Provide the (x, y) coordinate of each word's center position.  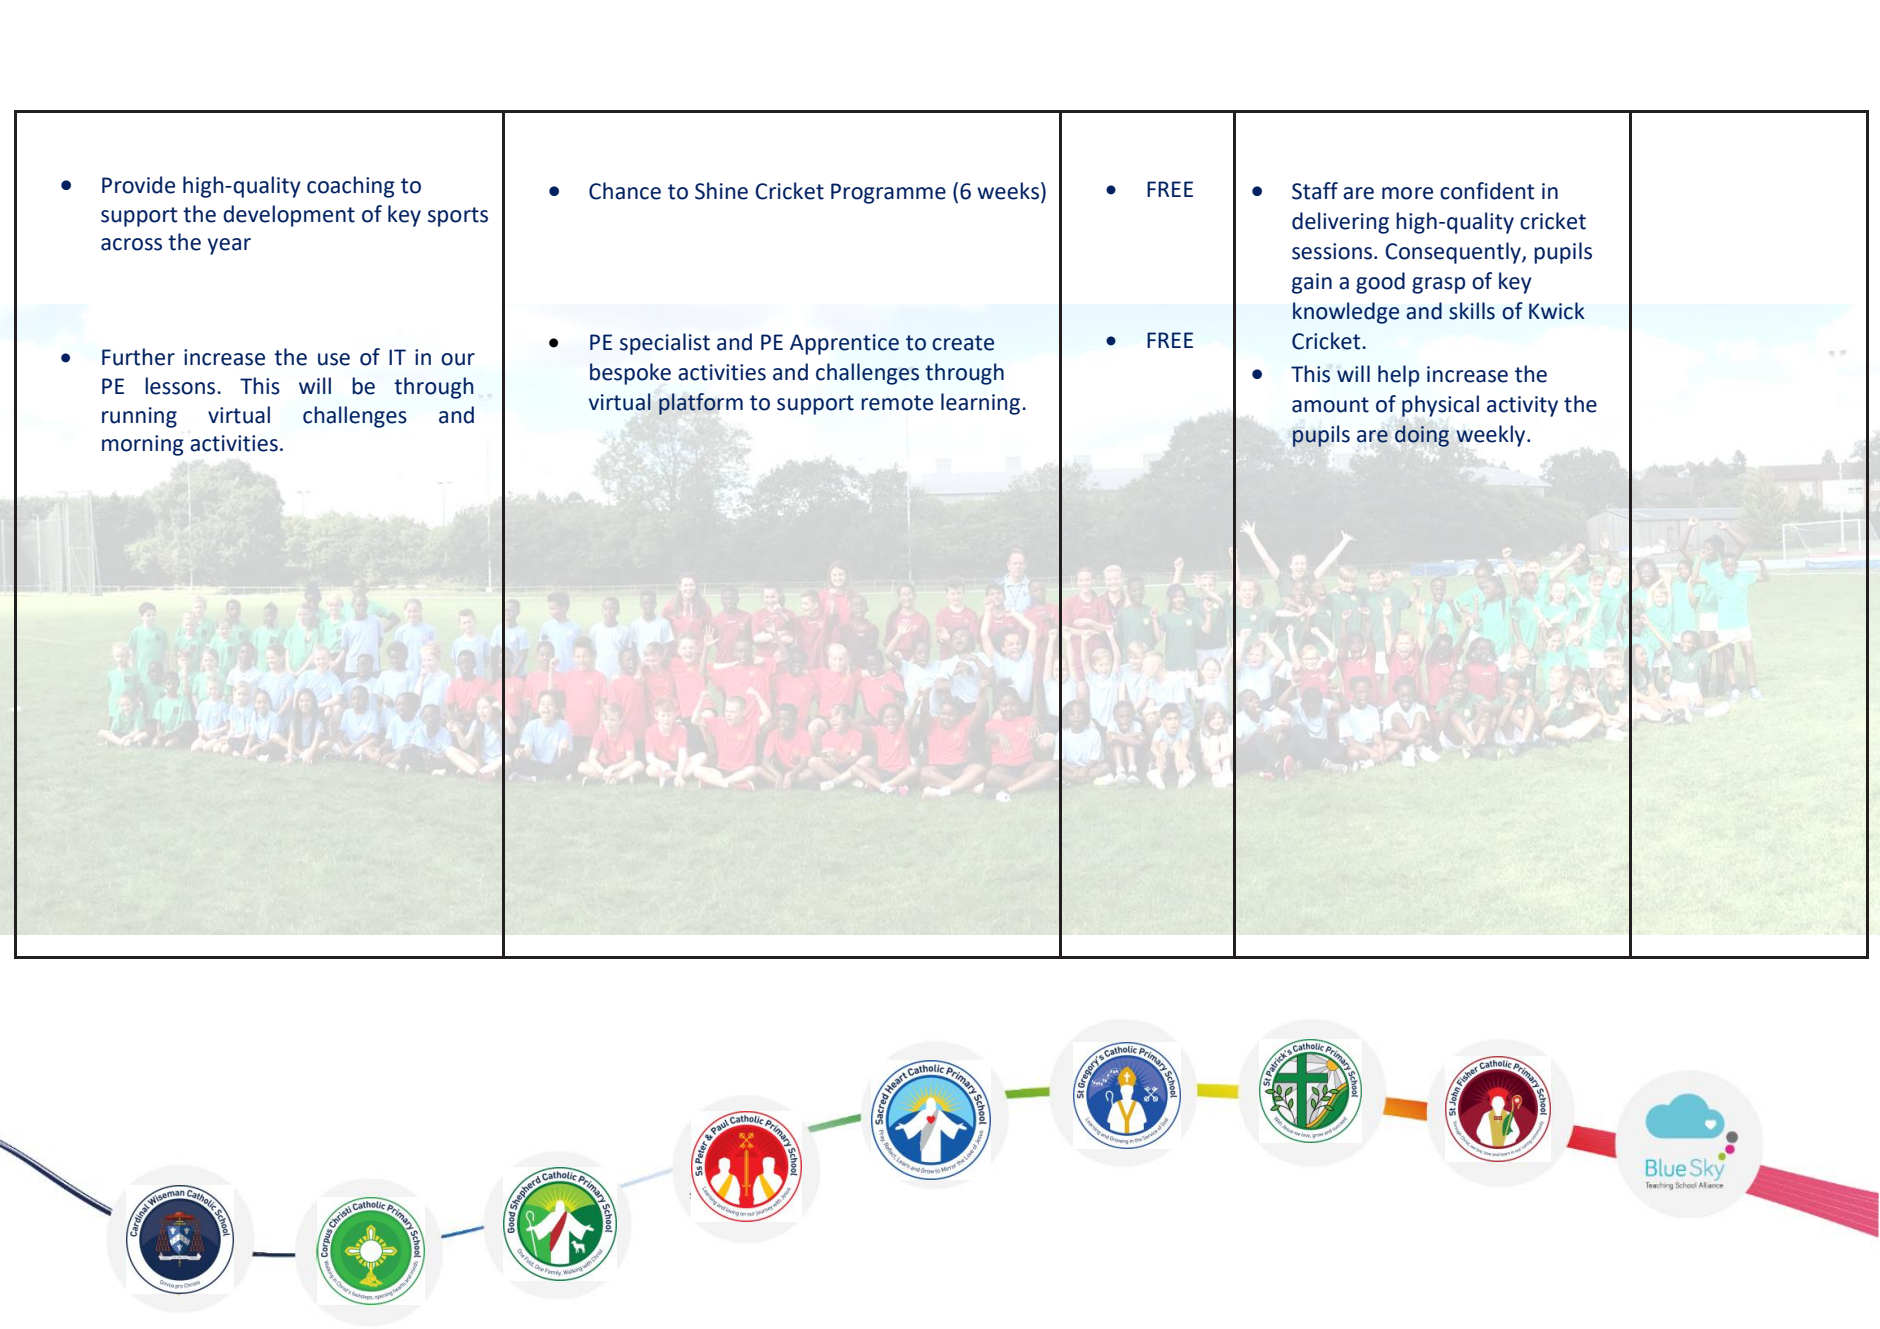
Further (138, 357)
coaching (351, 187)
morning (143, 445)
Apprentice (844, 344)
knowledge (1346, 313)
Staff (1315, 191)
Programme (888, 193)
